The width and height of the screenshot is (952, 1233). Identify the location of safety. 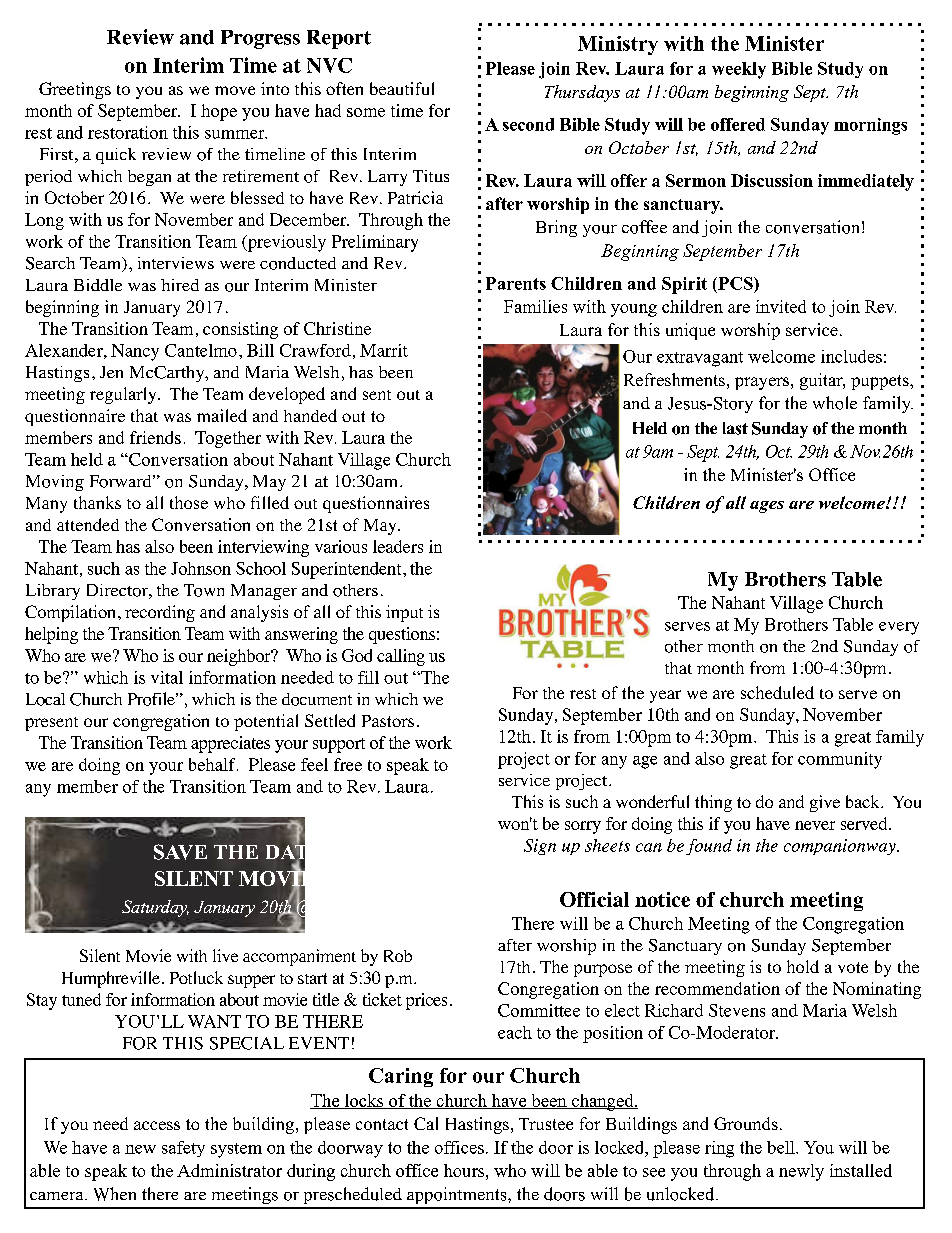
(183, 1149).
